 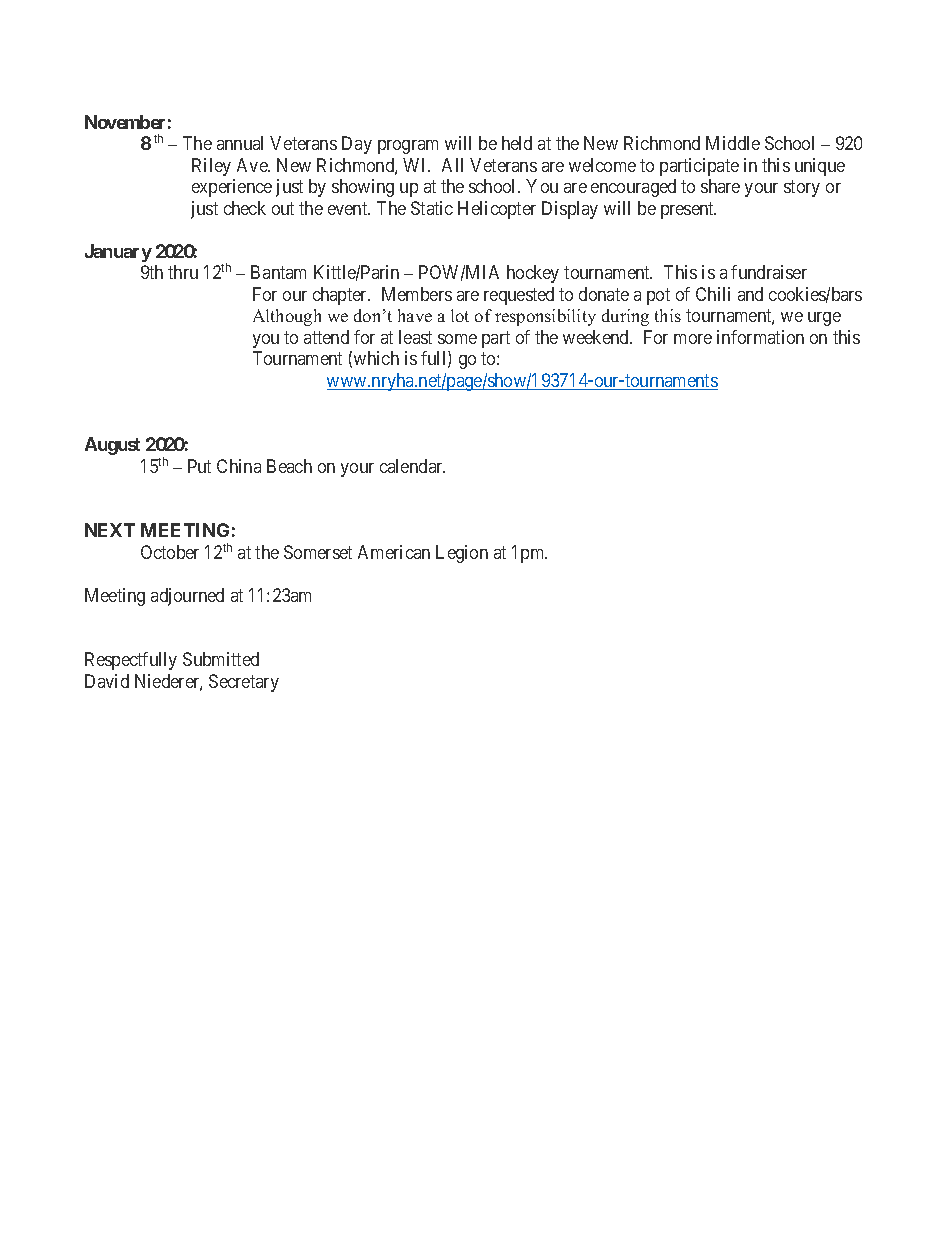 What do you see at coordinates (183, 272) in the screenshot?
I see `thru` at bounding box center [183, 272].
